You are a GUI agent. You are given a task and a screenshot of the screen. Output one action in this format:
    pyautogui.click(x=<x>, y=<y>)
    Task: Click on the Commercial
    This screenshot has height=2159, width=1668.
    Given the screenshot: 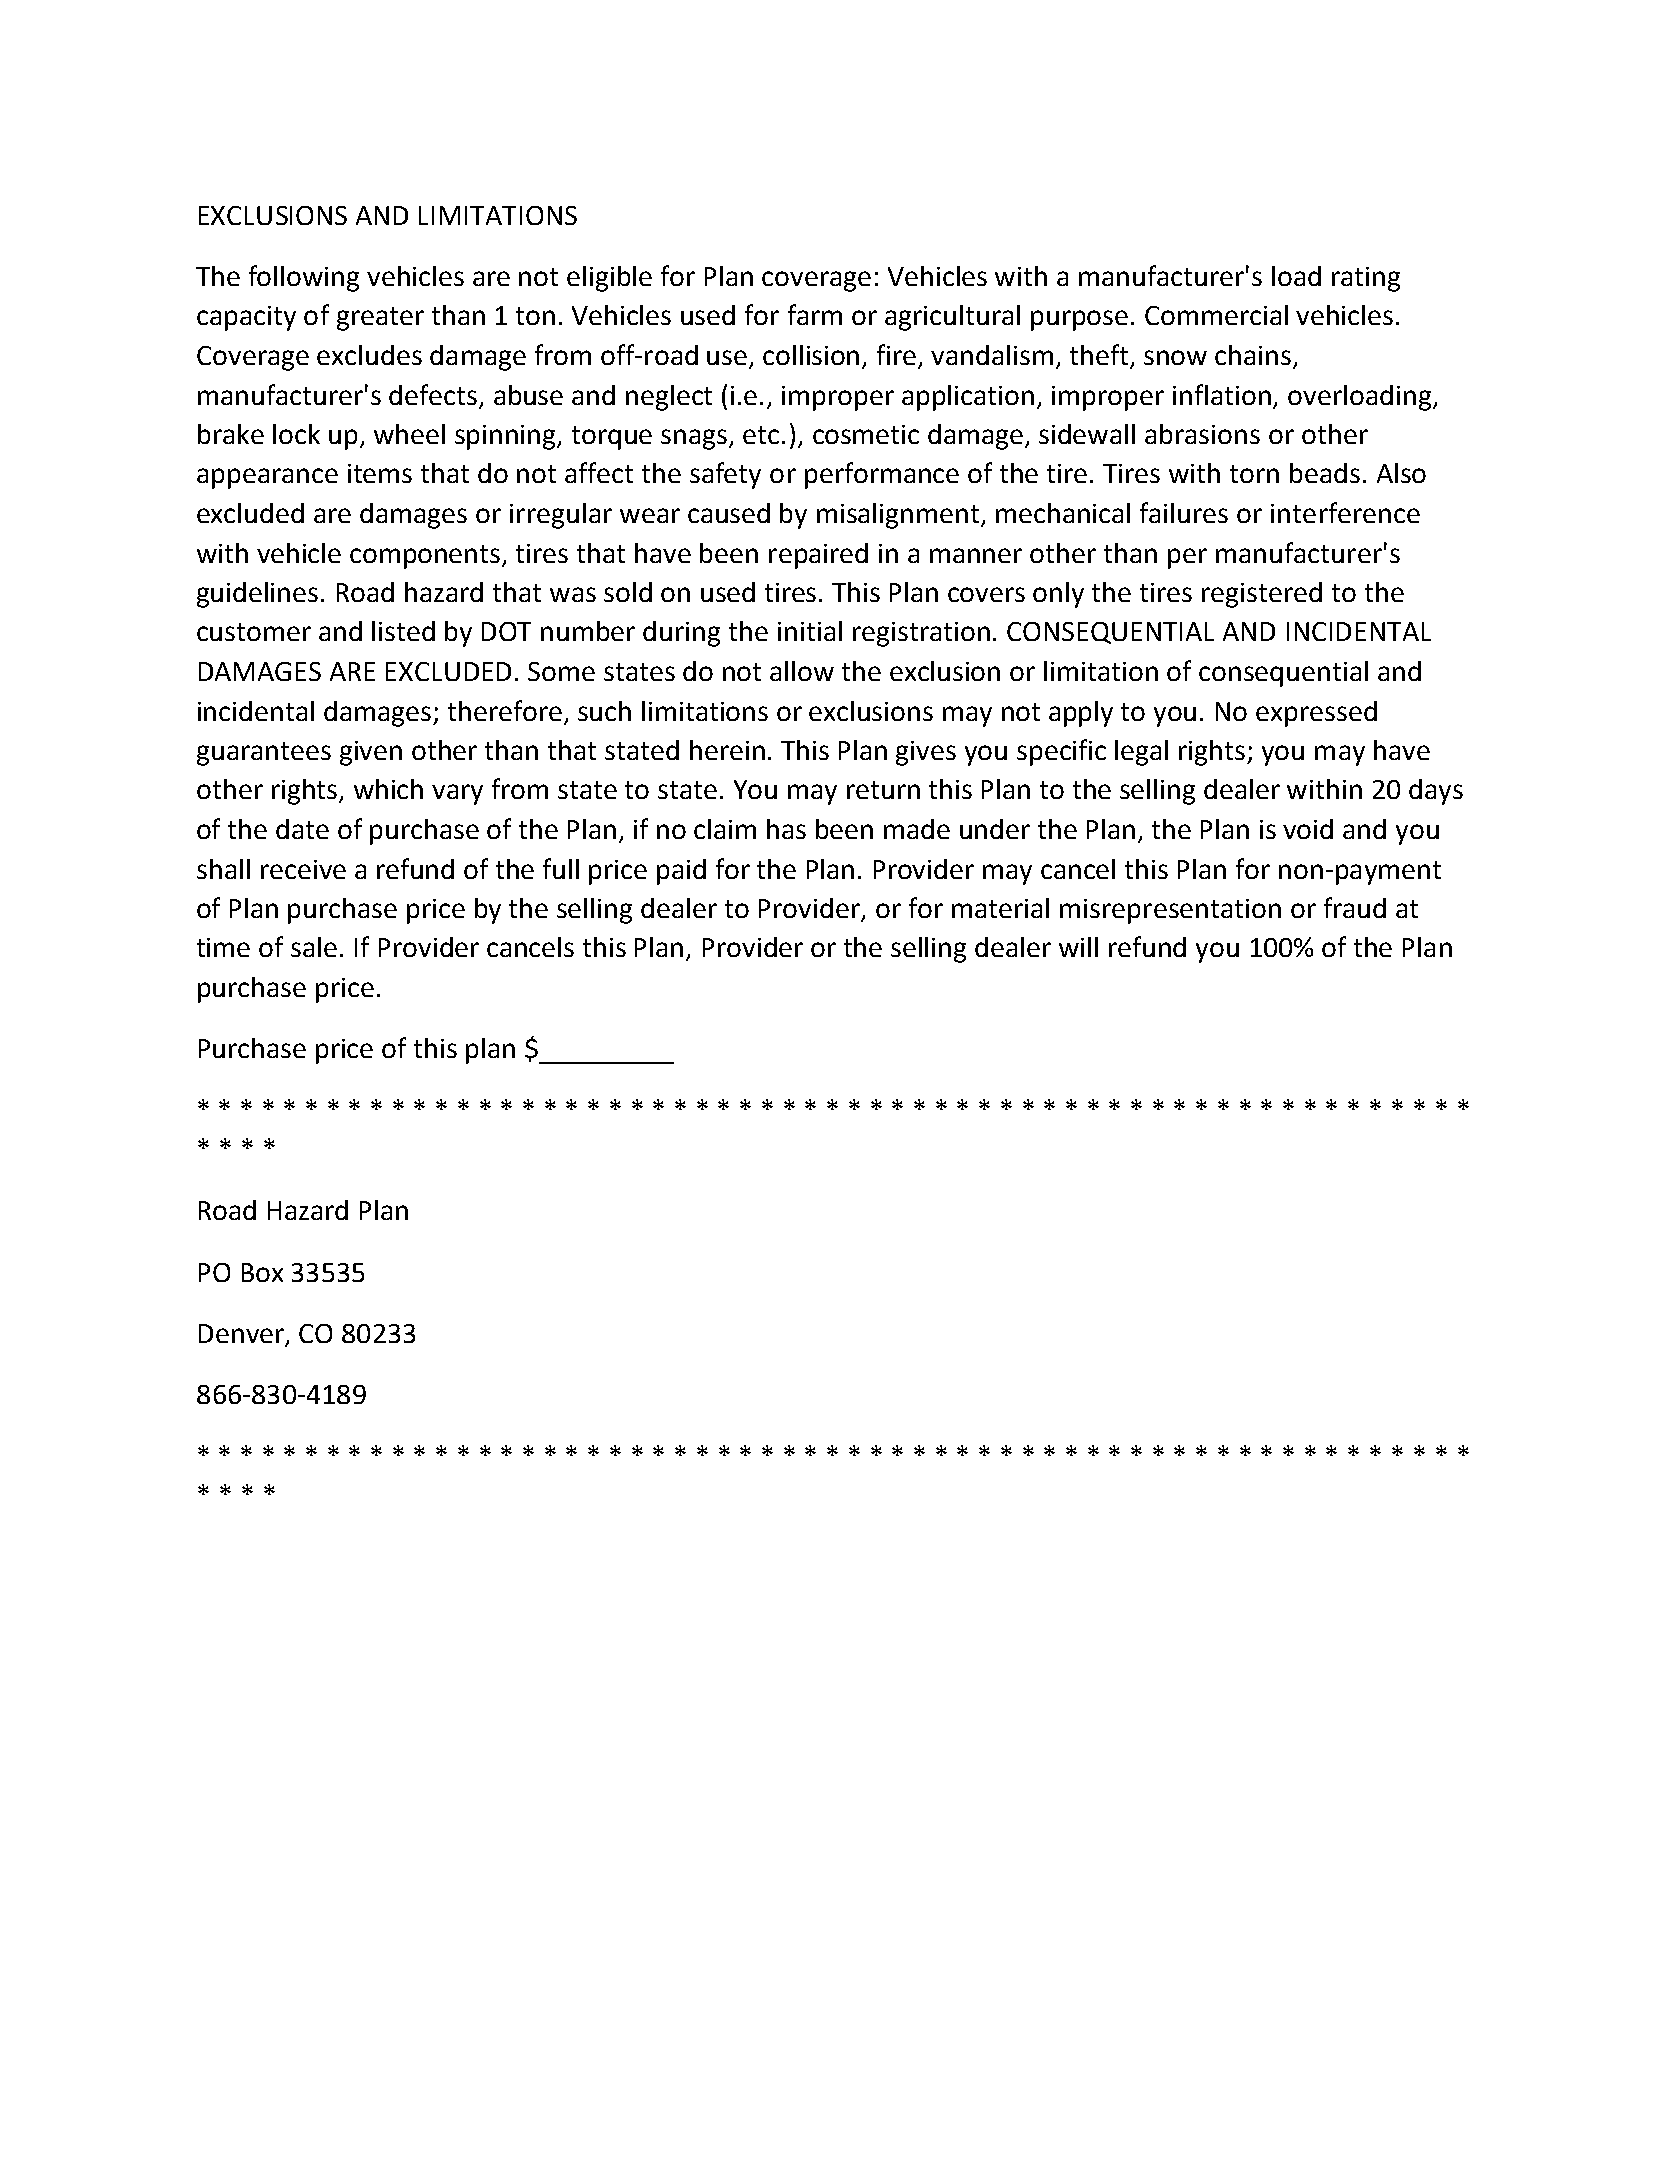 What is the action you would take?
    pyautogui.click(x=1216, y=315)
